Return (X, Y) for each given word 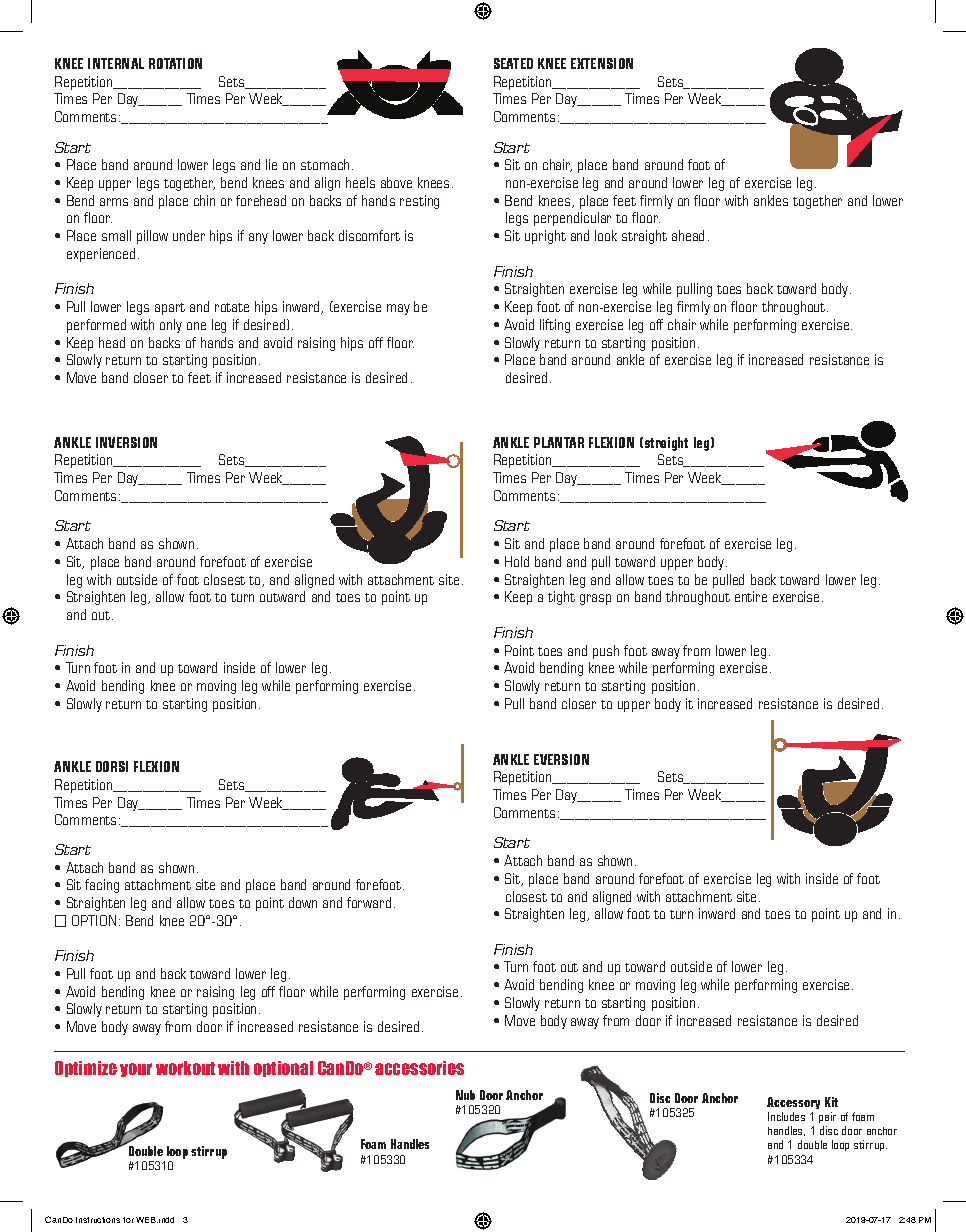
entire (751, 596)
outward (282, 596)
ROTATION (175, 63)
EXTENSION (602, 63)
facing (102, 886)
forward (369, 902)
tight (561, 598)
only (171, 326)
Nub (465, 1095)
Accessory (793, 1103)
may (398, 309)
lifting (555, 326)
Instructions (98, 1220)
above (396, 182)
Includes (786, 1116)
